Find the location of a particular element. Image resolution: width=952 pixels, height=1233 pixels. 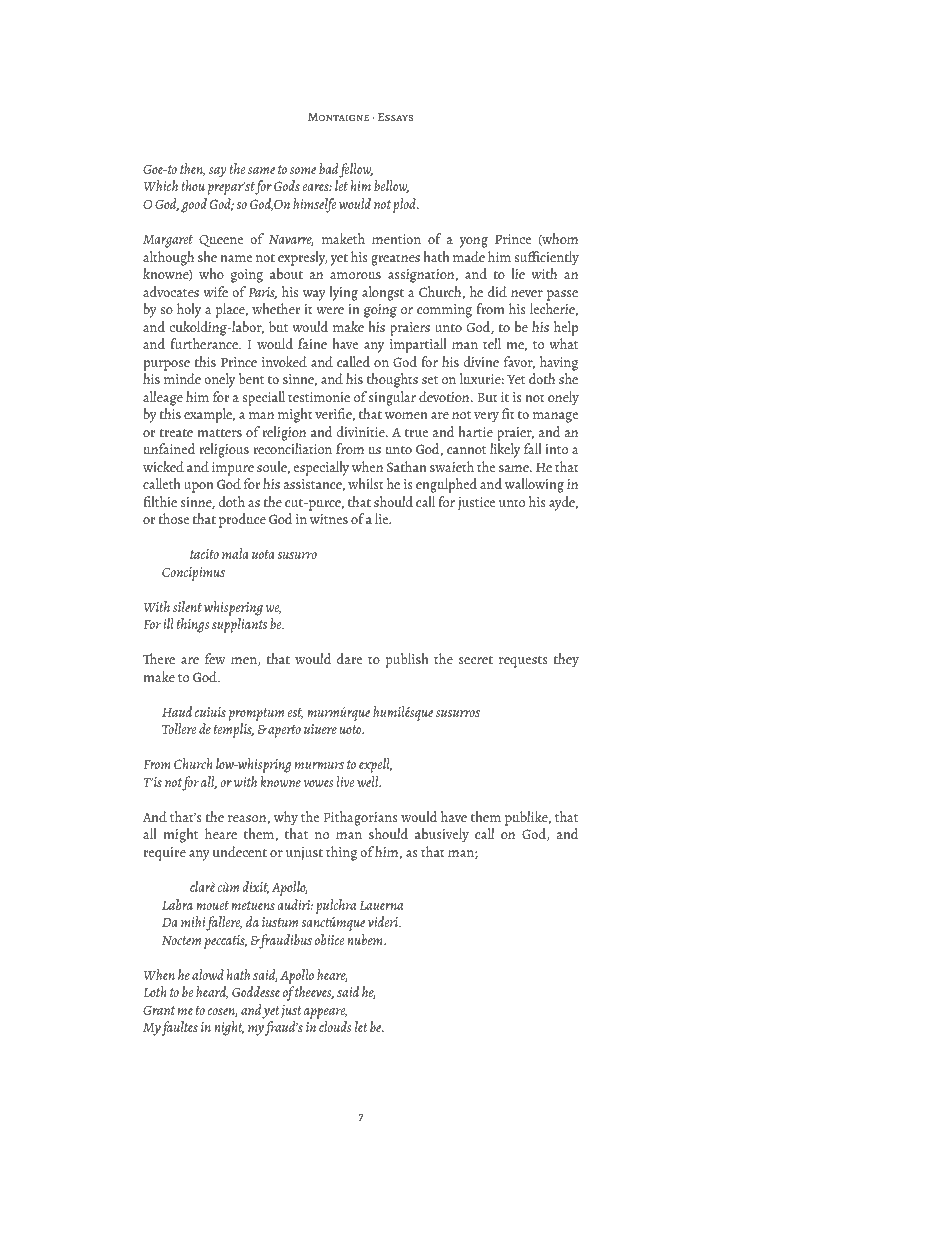

yong is located at coordinates (474, 242).
